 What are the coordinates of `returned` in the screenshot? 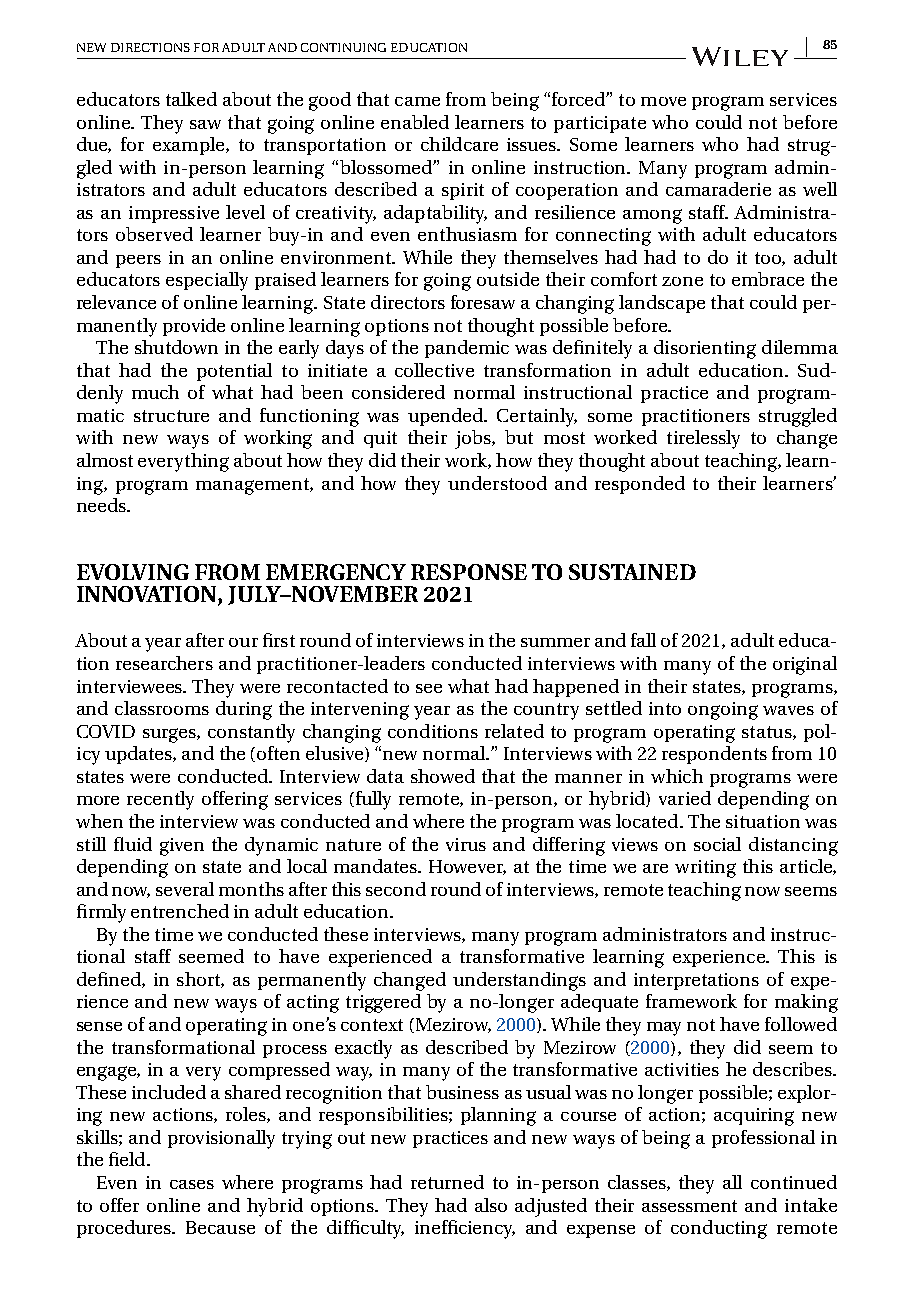 It's located at (447, 1182).
